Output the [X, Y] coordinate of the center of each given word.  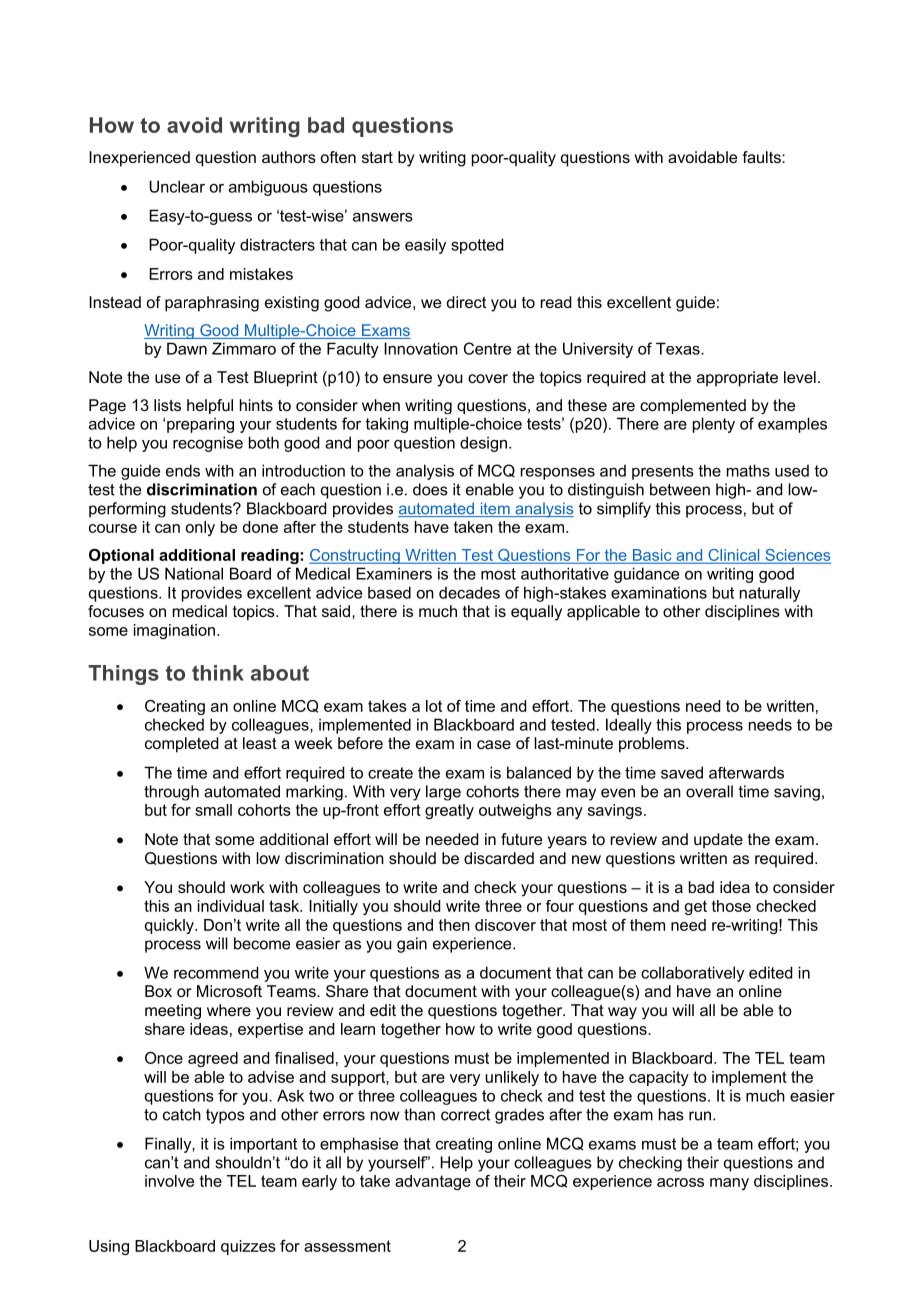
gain [412, 945]
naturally [770, 594]
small [213, 810]
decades [469, 592]
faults [762, 157]
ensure [407, 378]
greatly [449, 811]
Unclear [177, 186]
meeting [173, 1011]
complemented [693, 406]
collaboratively [692, 974]
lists [167, 405]
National [194, 573]
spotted [477, 246]
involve [169, 1181]
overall [709, 791]
